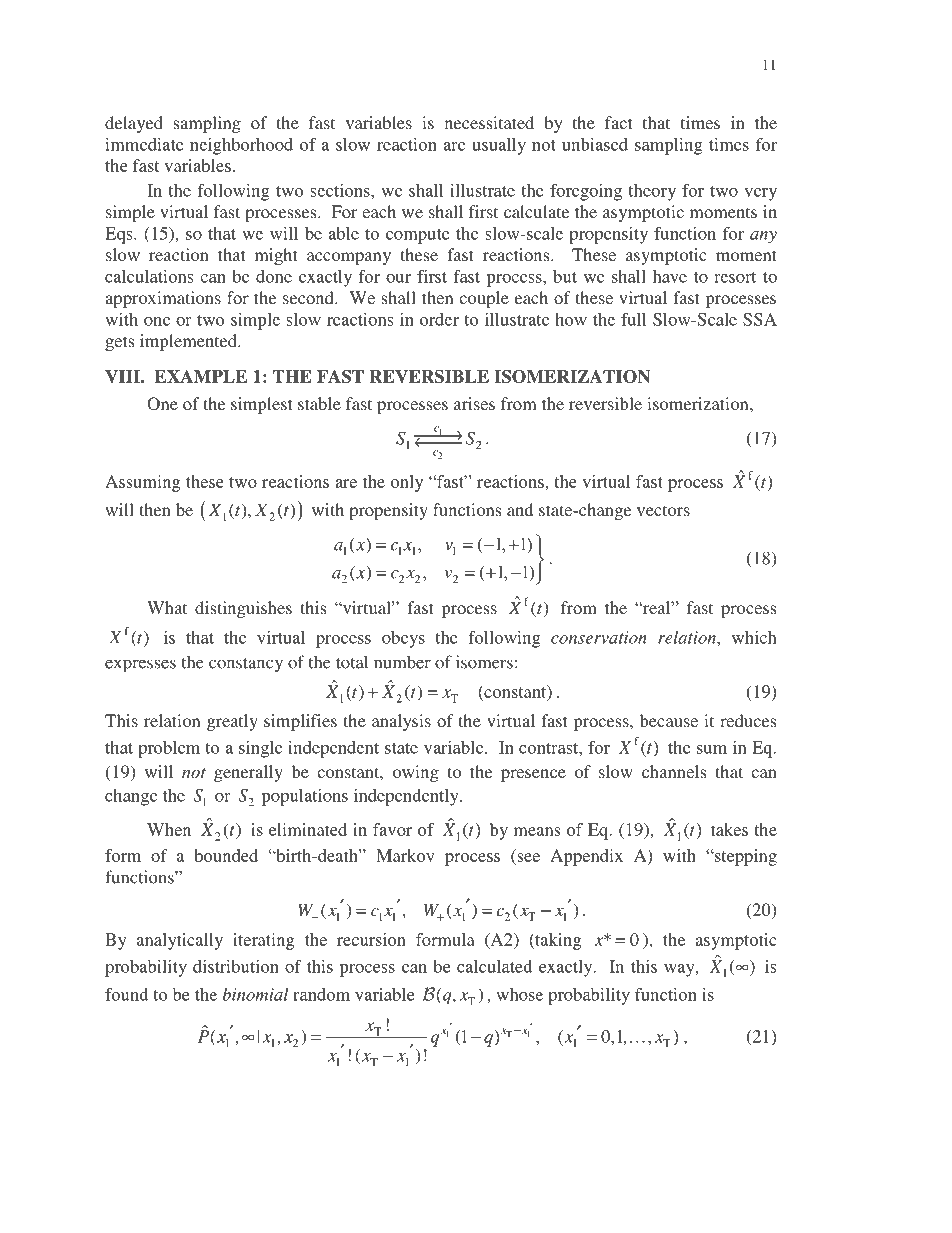 This screenshot has height=1233, width=952. Describe the element at coordinates (674, 771) in the screenshot. I see `channels` at that location.
